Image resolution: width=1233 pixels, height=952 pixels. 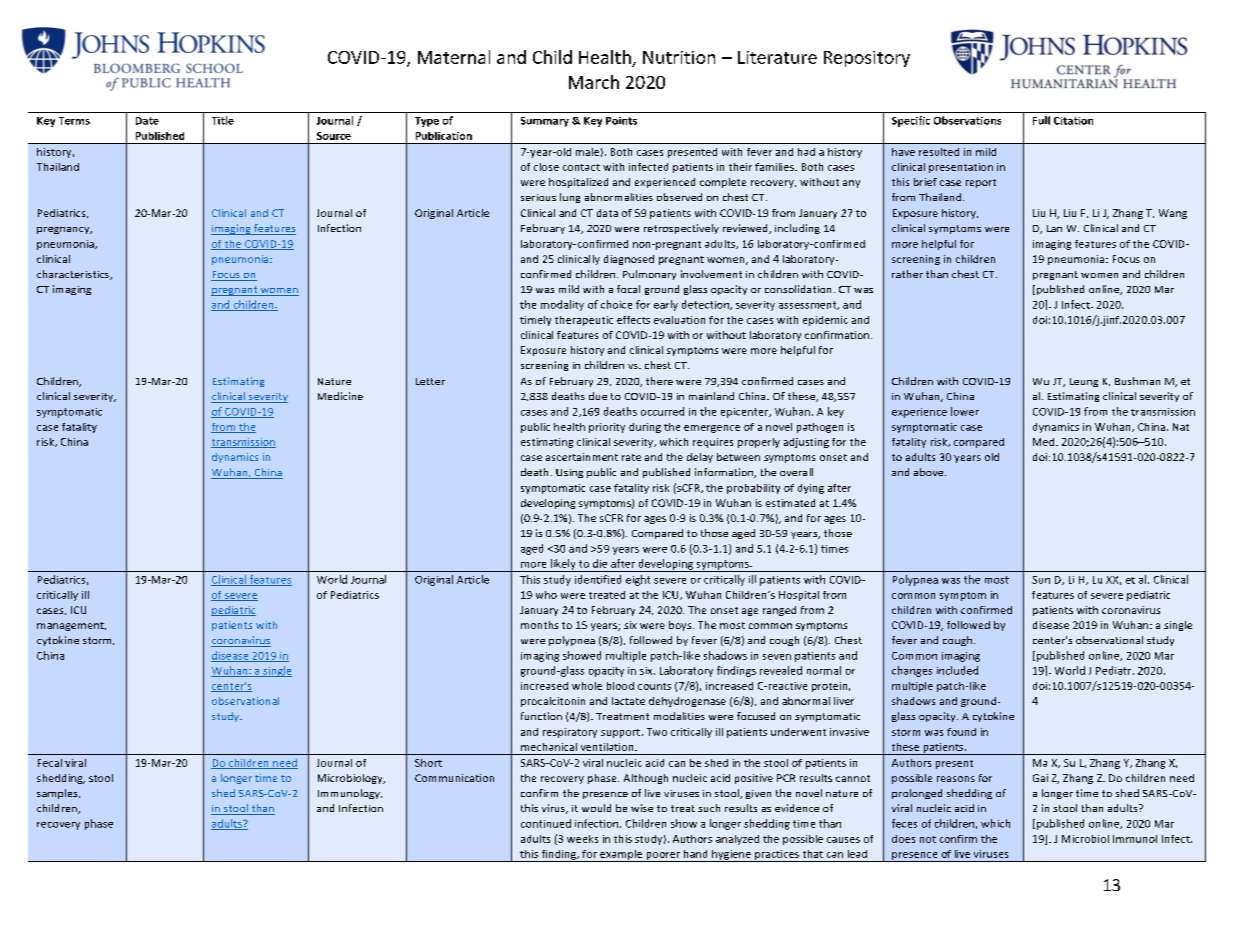 What do you see at coordinates (58, 794) in the screenshot?
I see `samples` at bounding box center [58, 794].
